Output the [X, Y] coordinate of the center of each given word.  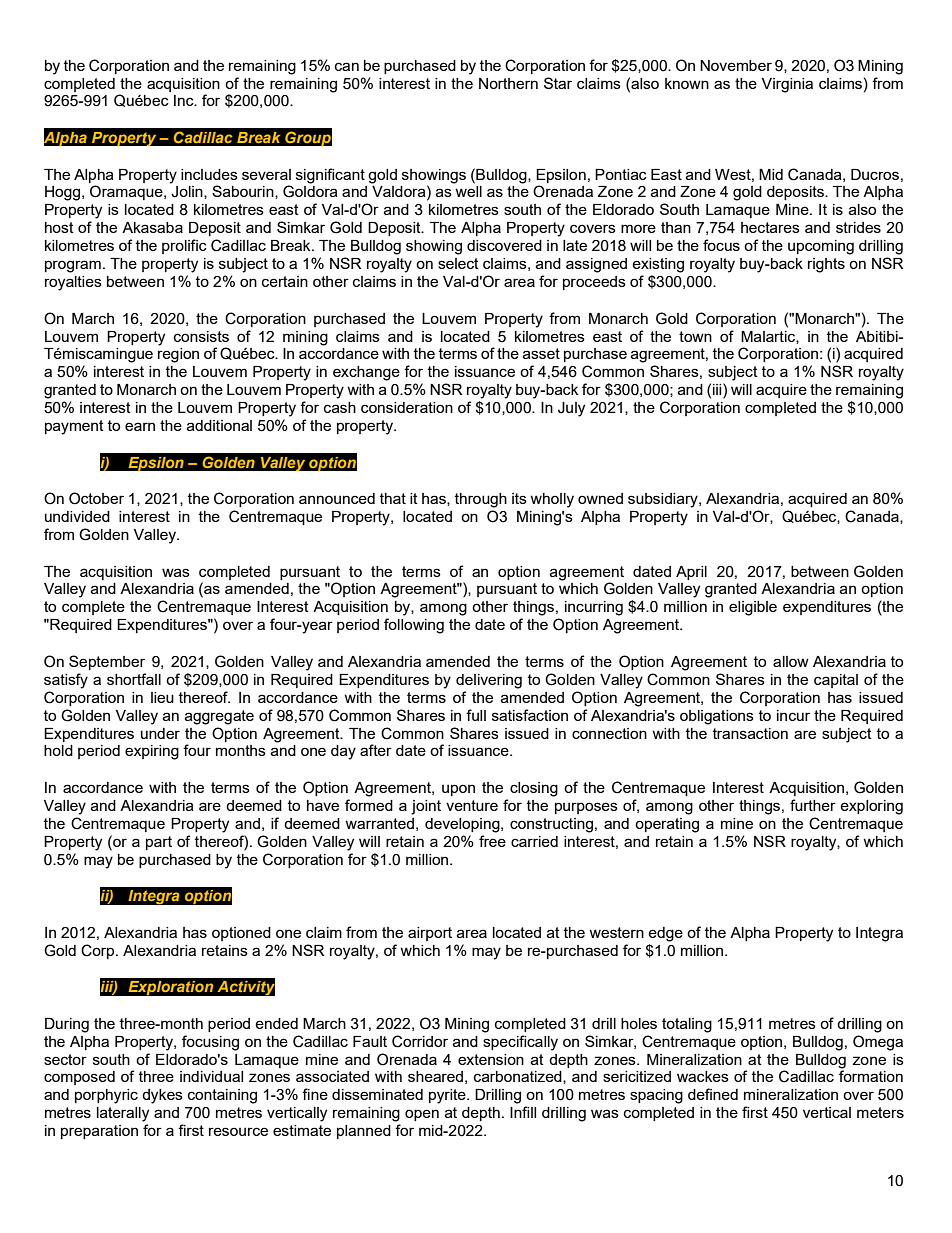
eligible [753, 608]
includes [209, 174]
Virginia [787, 85]
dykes [162, 1096]
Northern [508, 83]
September [107, 662]
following [414, 626]
